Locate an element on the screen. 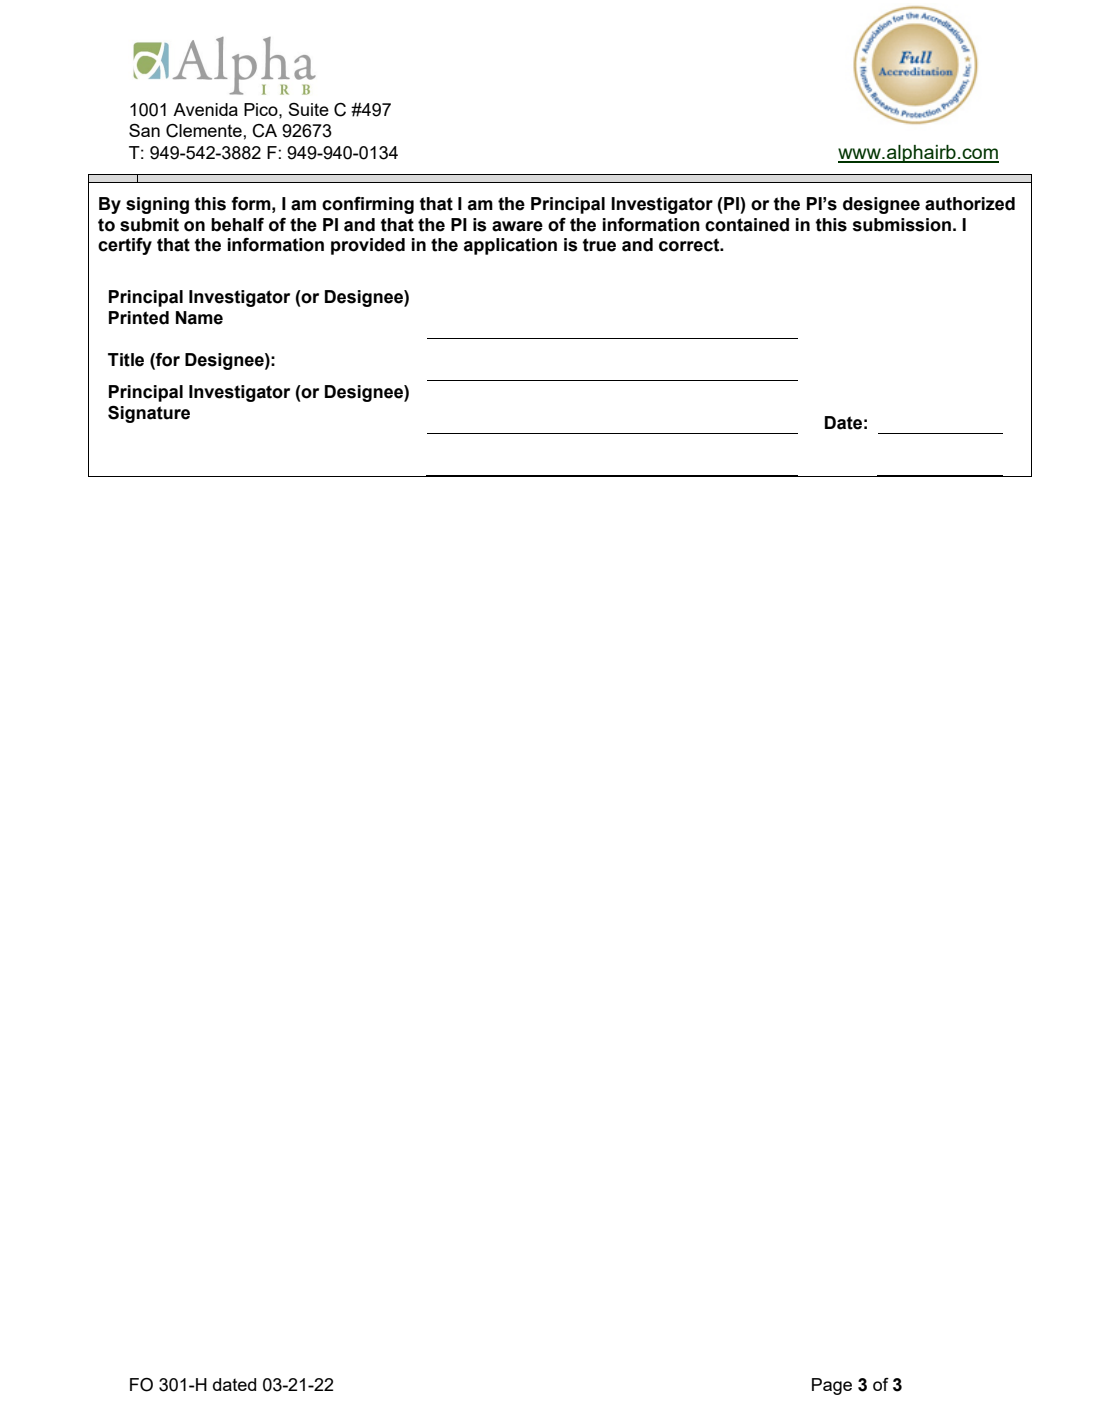  Clemente is located at coordinates (205, 131).
